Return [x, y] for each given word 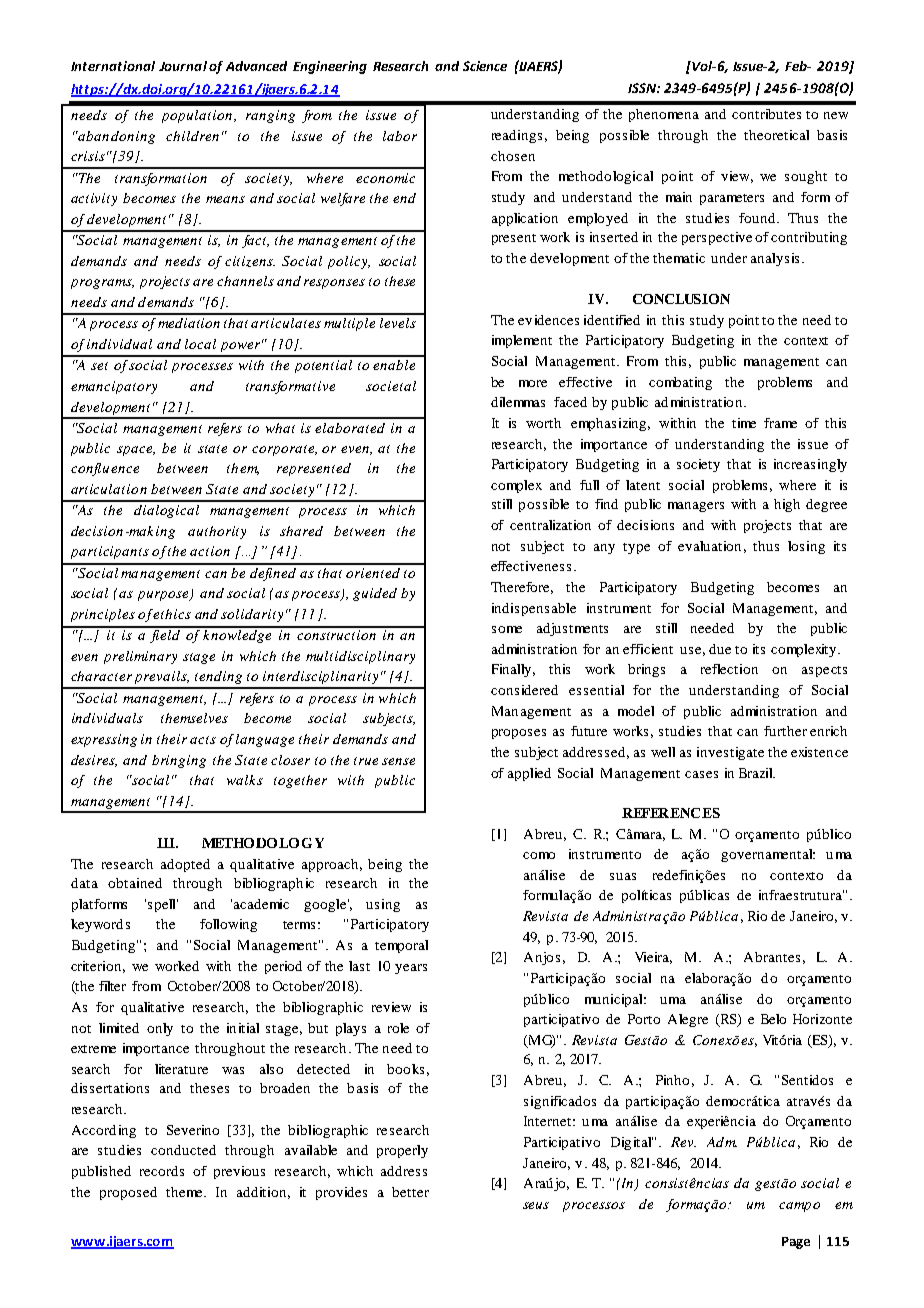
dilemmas [518, 402]
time [744, 423]
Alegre [688, 1020]
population [198, 116]
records [162, 1171]
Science [485, 66]
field [165, 635]
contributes [766, 114]
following [228, 925]
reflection [729, 669]
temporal [401, 946]
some [507, 629]
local [200, 344]
